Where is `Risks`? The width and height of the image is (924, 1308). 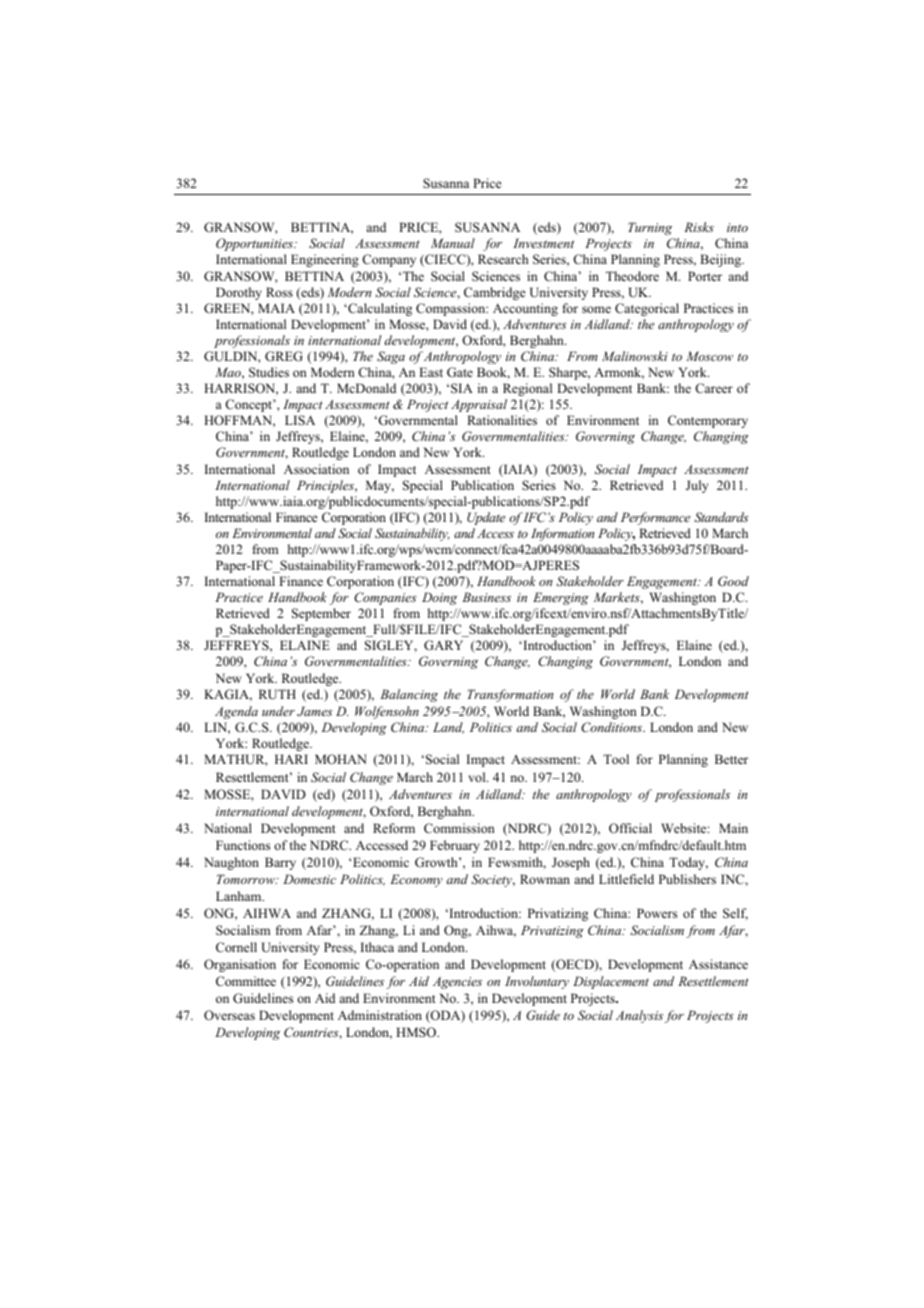
Risks is located at coordinates (699, 227).
